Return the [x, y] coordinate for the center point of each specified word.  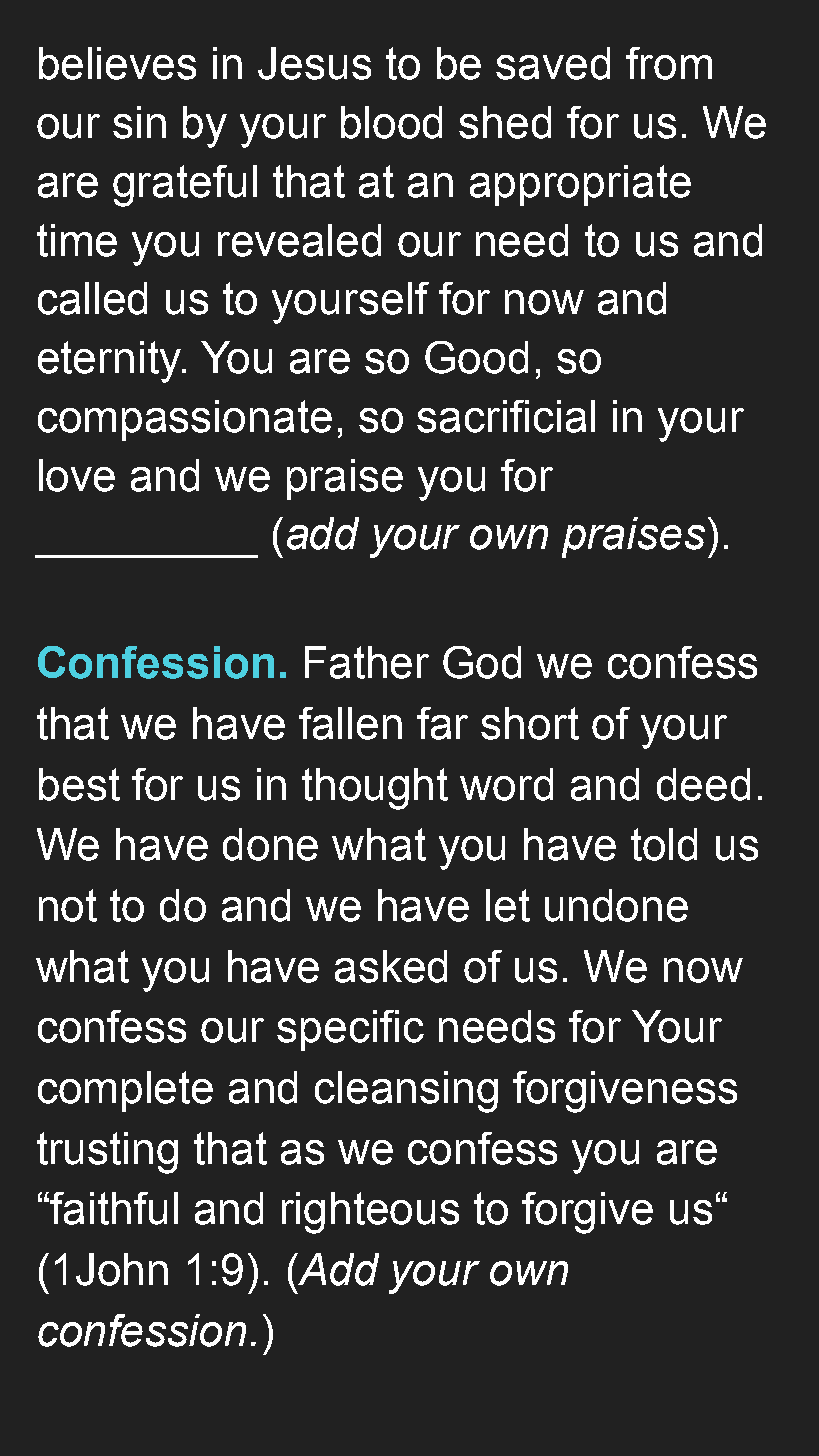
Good [476, 357]
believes [117, 63]
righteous [370, 1213]
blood [391, 122]
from [669, 63]
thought [375, 789]
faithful [114, 1208]
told [664, 844]
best [79, 784]
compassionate [185, 420]
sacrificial [506, 416]
